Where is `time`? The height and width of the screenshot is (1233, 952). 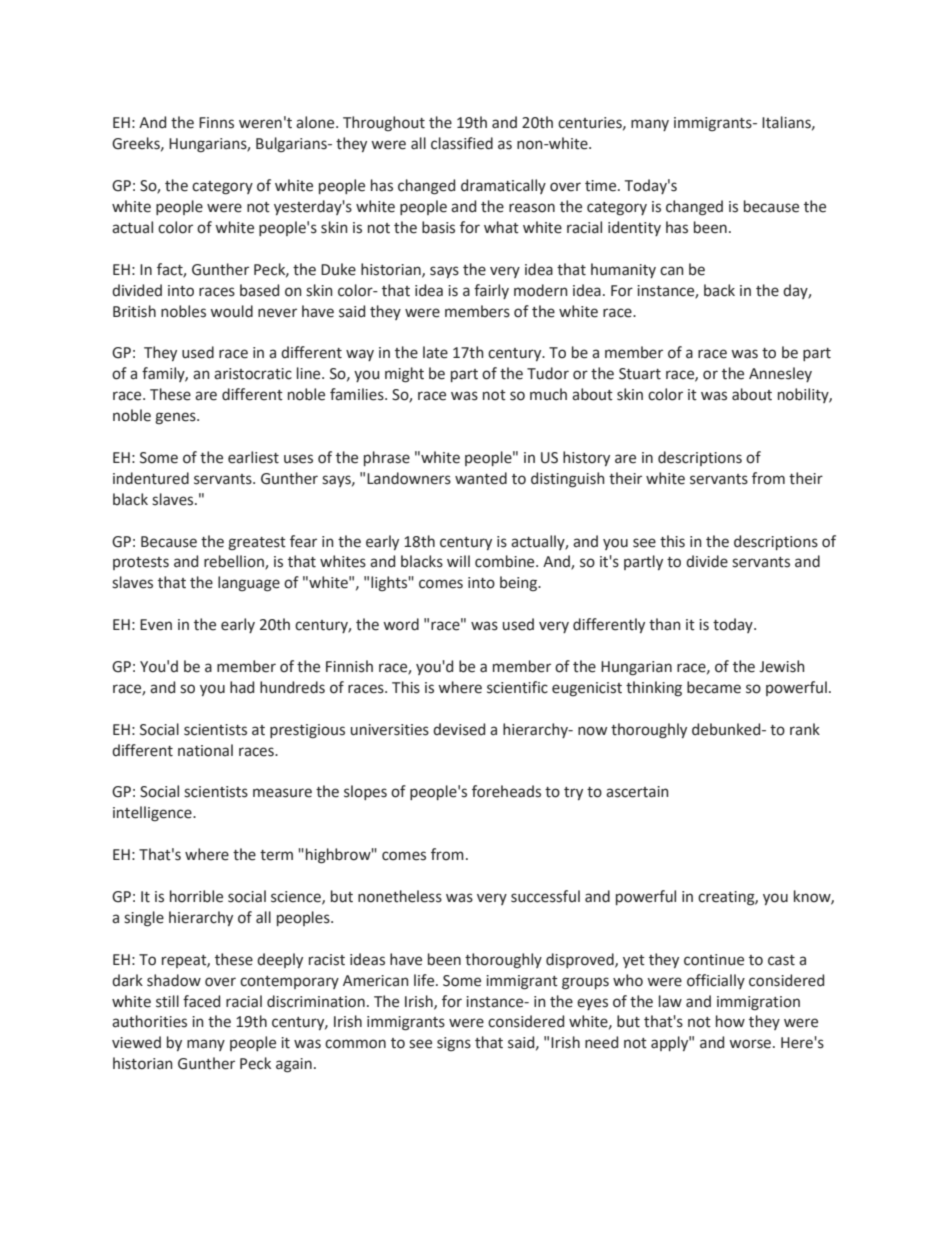 time is located at coordinates (602, 186).
